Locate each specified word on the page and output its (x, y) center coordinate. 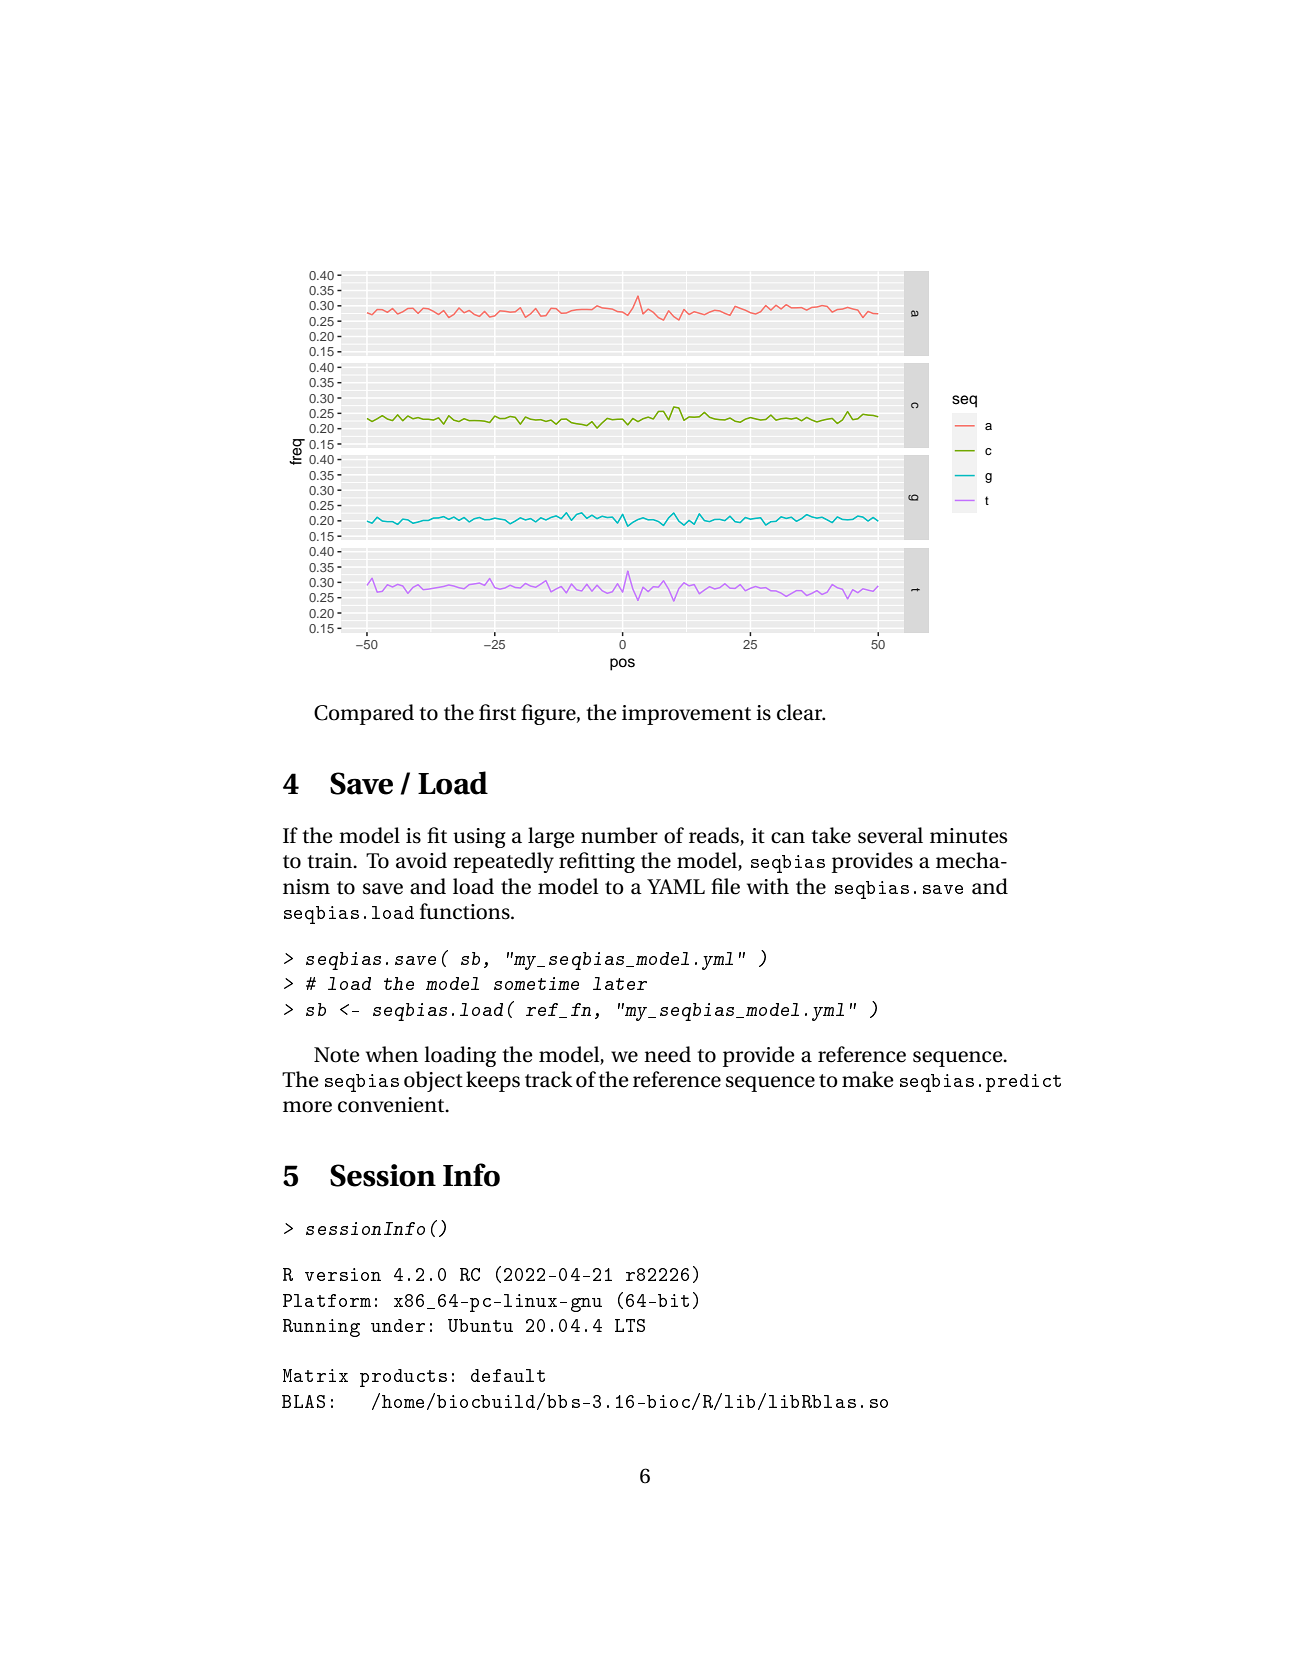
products (403, 1378)
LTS (630, 1325)
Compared (364, 714)
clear (801, 712)
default (508, 1375)
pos (622, 664)
